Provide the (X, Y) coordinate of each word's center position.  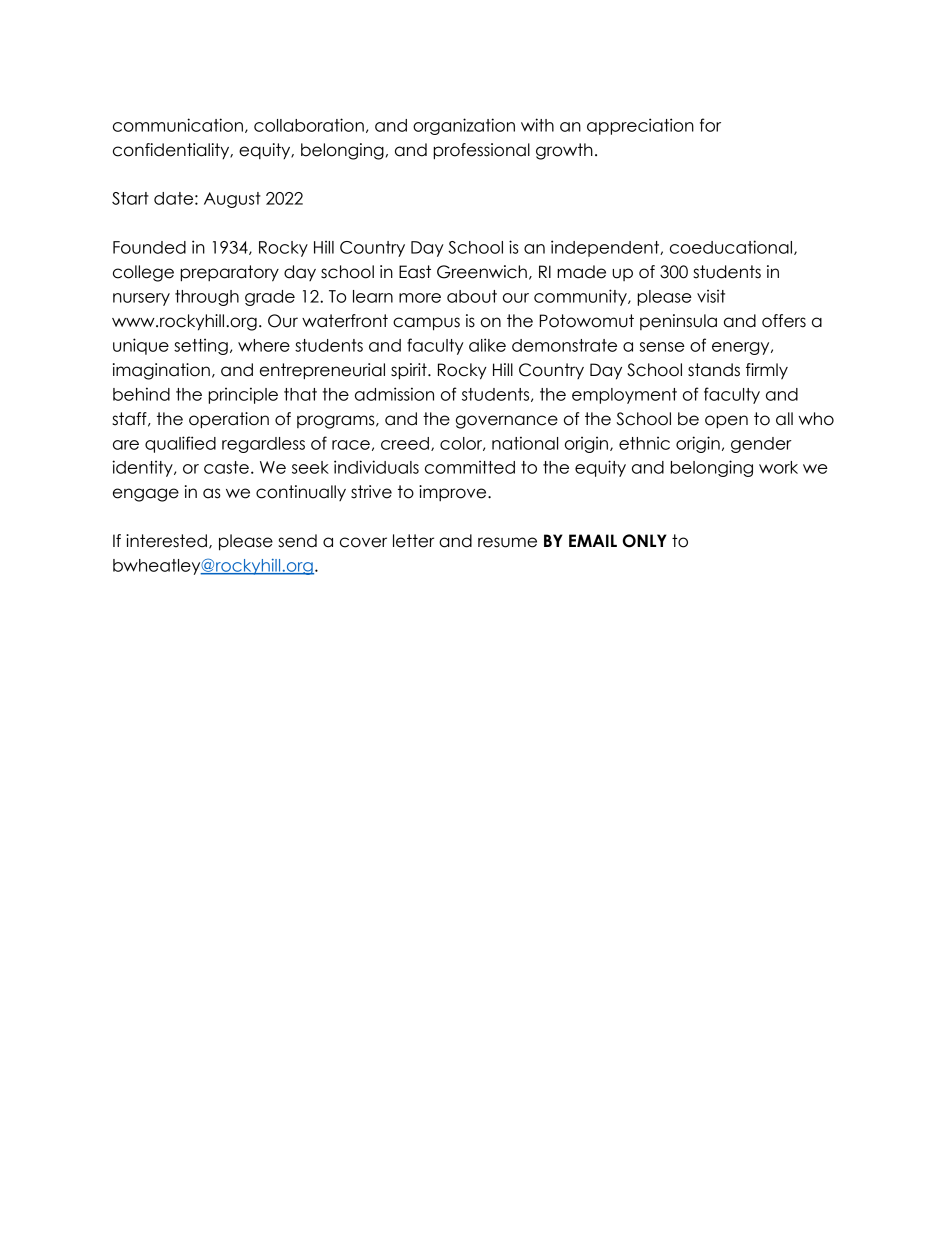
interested (166, 541)
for (710, 125)
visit (711, 296)
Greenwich (482, 272)
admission (394, 394)
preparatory (229, 273)
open (726, 422)
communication (178, 125)
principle (243, 395)
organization (464, 126)
